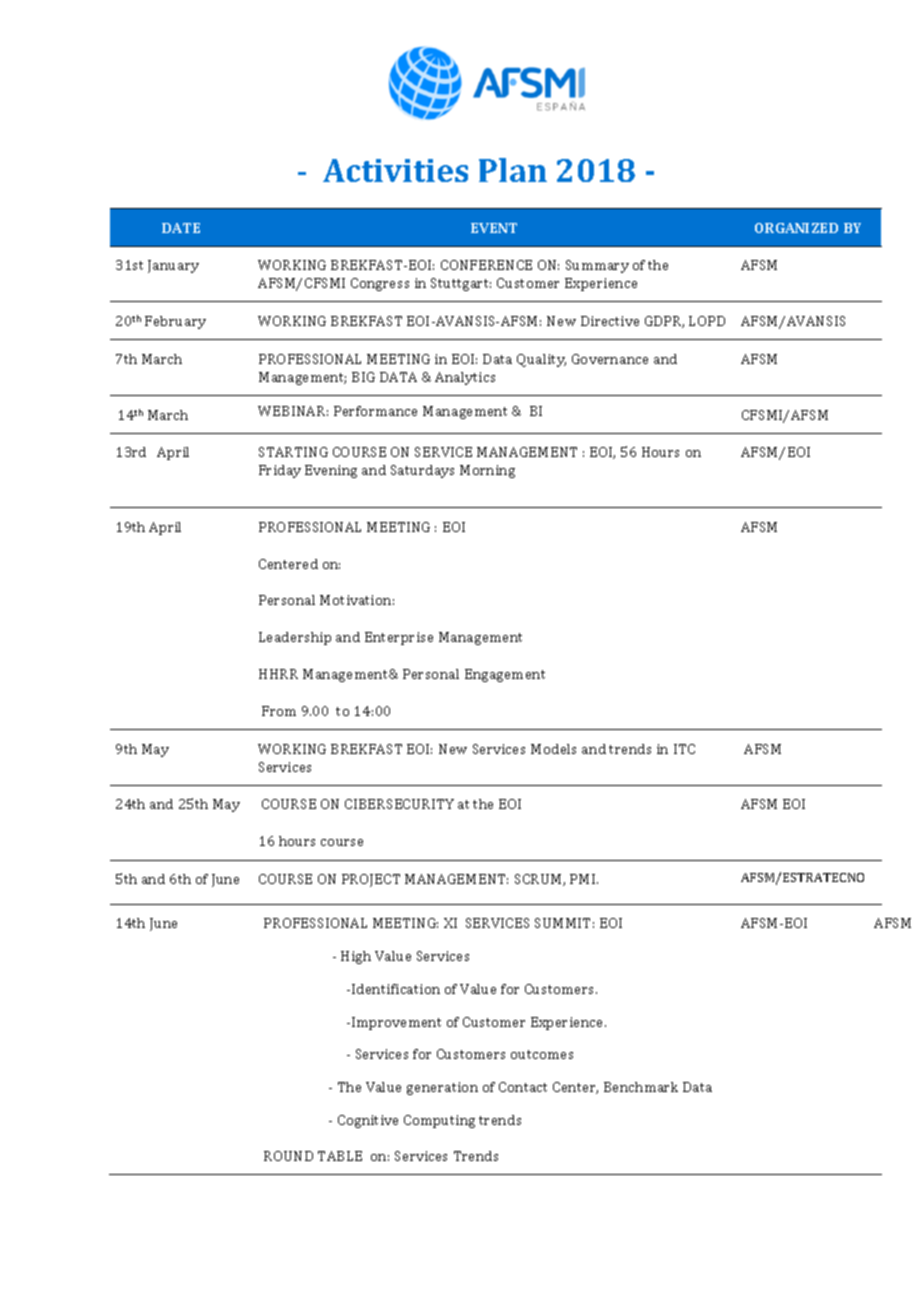 The height and width of the image is (1308, 924). I want to click on Analytics, so click(465, 378).
